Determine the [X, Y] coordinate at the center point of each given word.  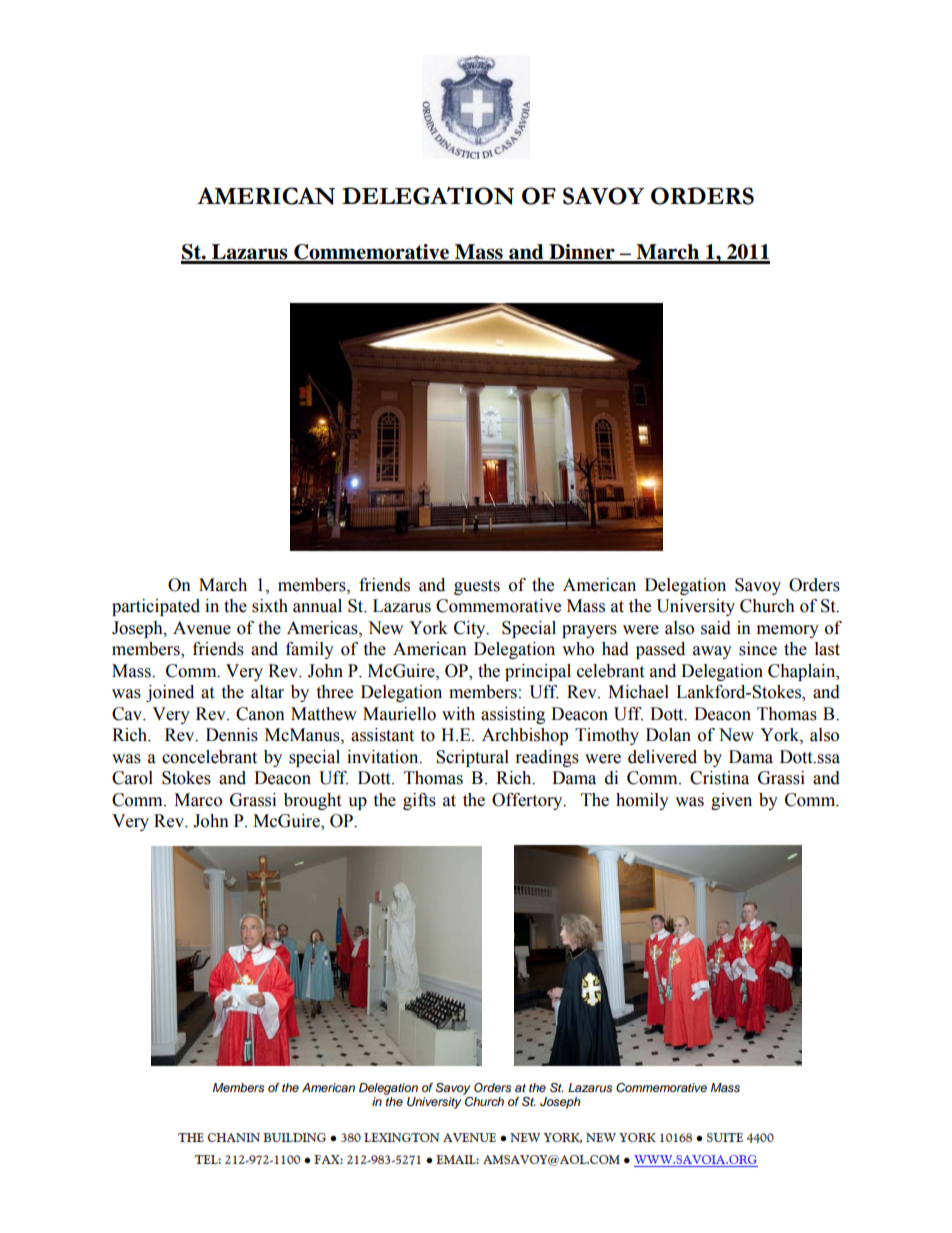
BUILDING [294, 1137]
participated [156, 607]
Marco [198, 800]
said [716, 628]
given [731, 801]
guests [477, 587]
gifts [419, 801]
